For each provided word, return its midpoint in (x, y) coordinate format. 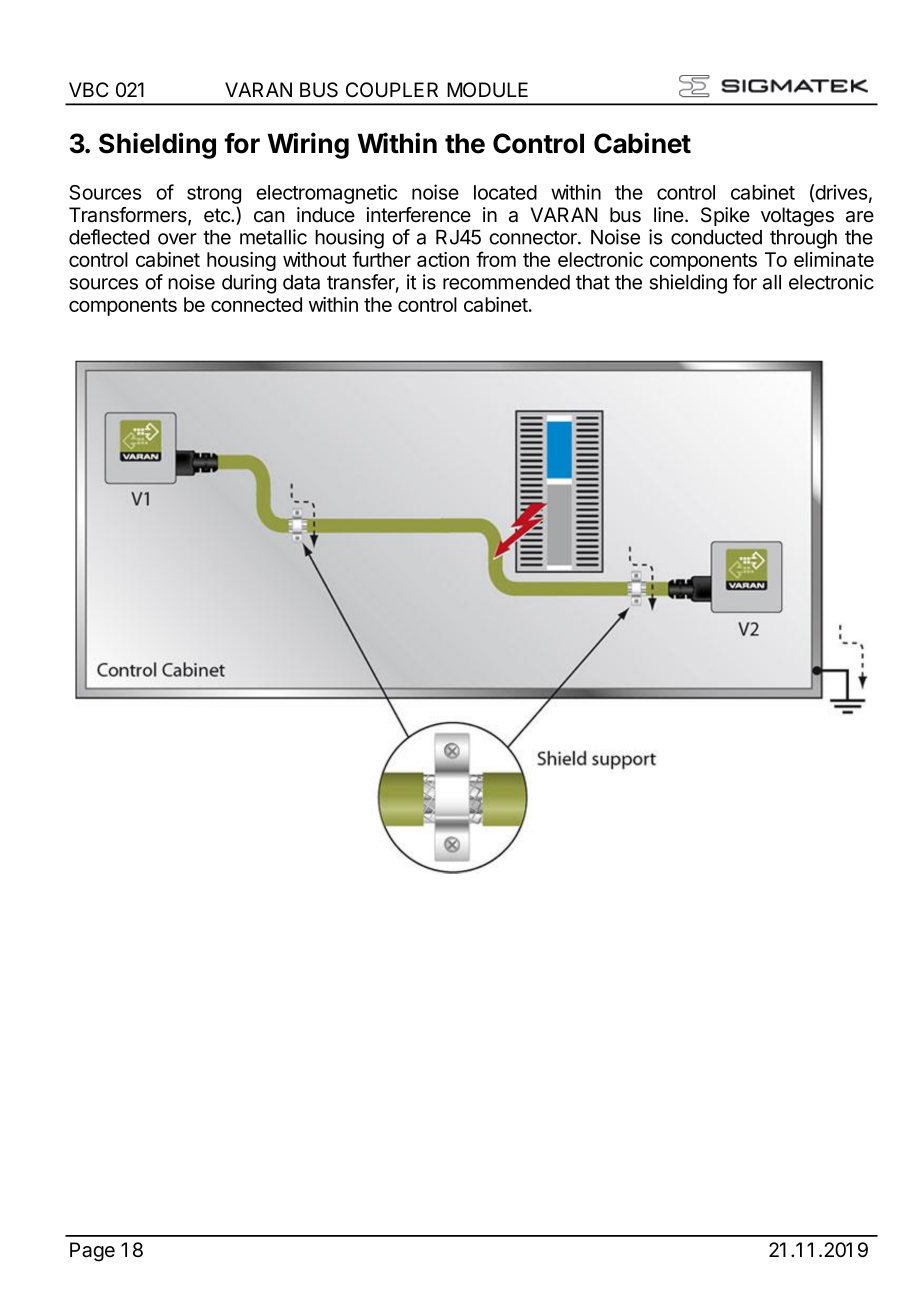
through (803, 239)
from (496, 259)
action (443, 259)
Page (92, 1252)
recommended (506, 282)
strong (214, 195)
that (593, 282)
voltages (797, 217)
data (301, 282)
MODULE (487, 90)
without (314, 259)
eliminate (834, 259)
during (249, 284)
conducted (716, 237)
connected (256, 304)
